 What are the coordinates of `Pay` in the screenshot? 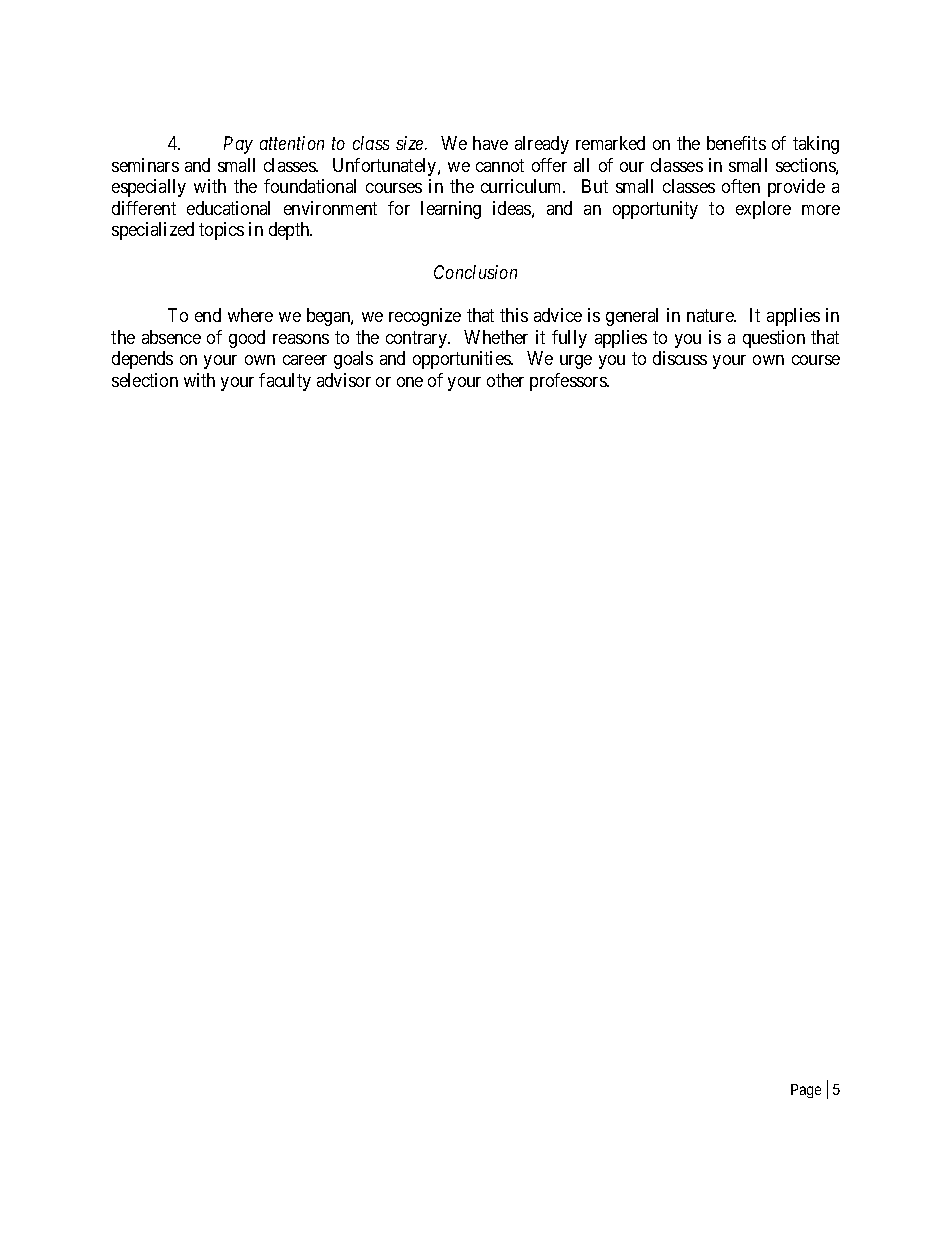 It's located at (238, 145).
